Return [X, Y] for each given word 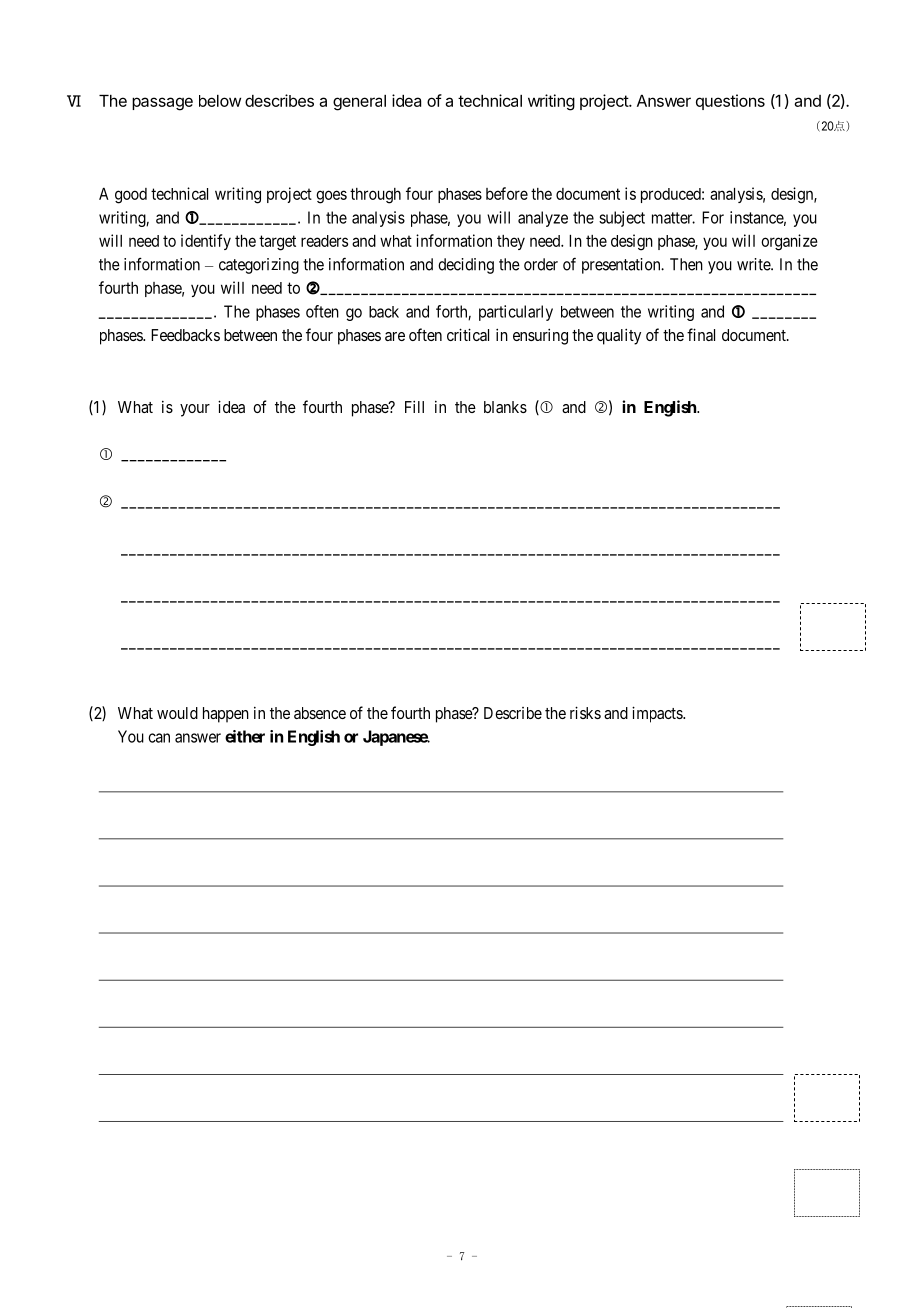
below [220, 101]
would [177, 713]
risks [585, 712]
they [511, 242]
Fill [414, 406]
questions [730, 102]
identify [206, 242]
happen [226, 715]
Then [686, 264]
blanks [505, 407]
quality [619, 336]
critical [468, 334]
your [195, 410]
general [359, 103]
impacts [658, 714]
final [701, 334]
